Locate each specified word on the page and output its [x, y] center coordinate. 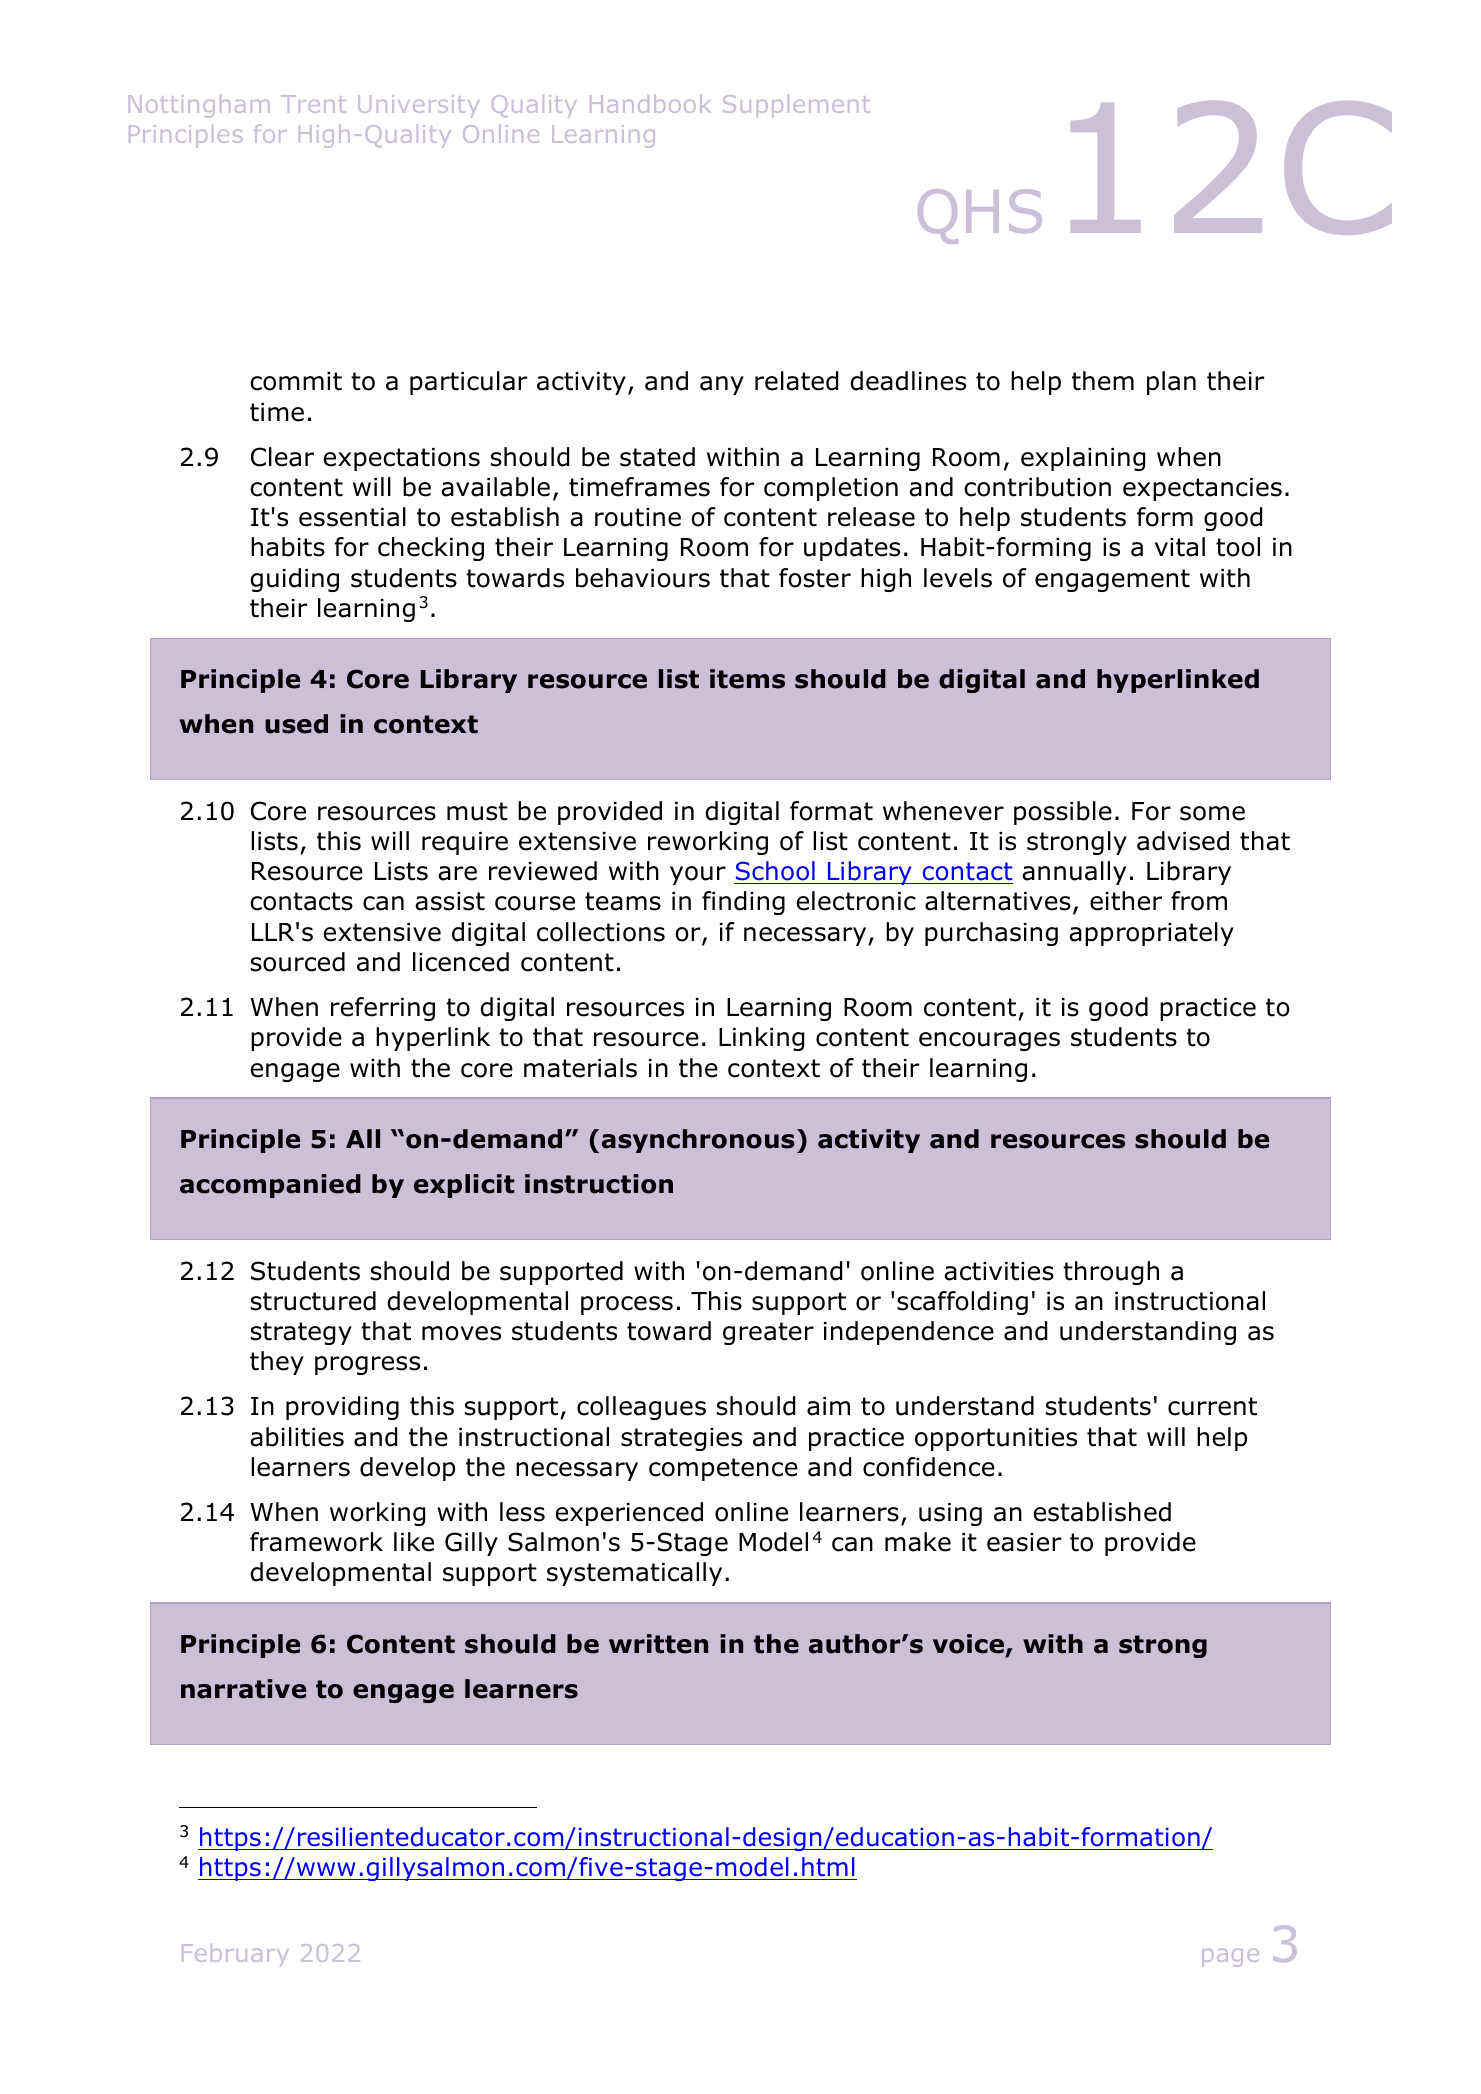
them [1103, 381]
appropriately [1151, 934]
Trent [313, 104]
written [658, 1644]
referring [383, 1009]
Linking [761, 1039]
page [1230, 1958]
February [235, 1955]
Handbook [650, 104]
